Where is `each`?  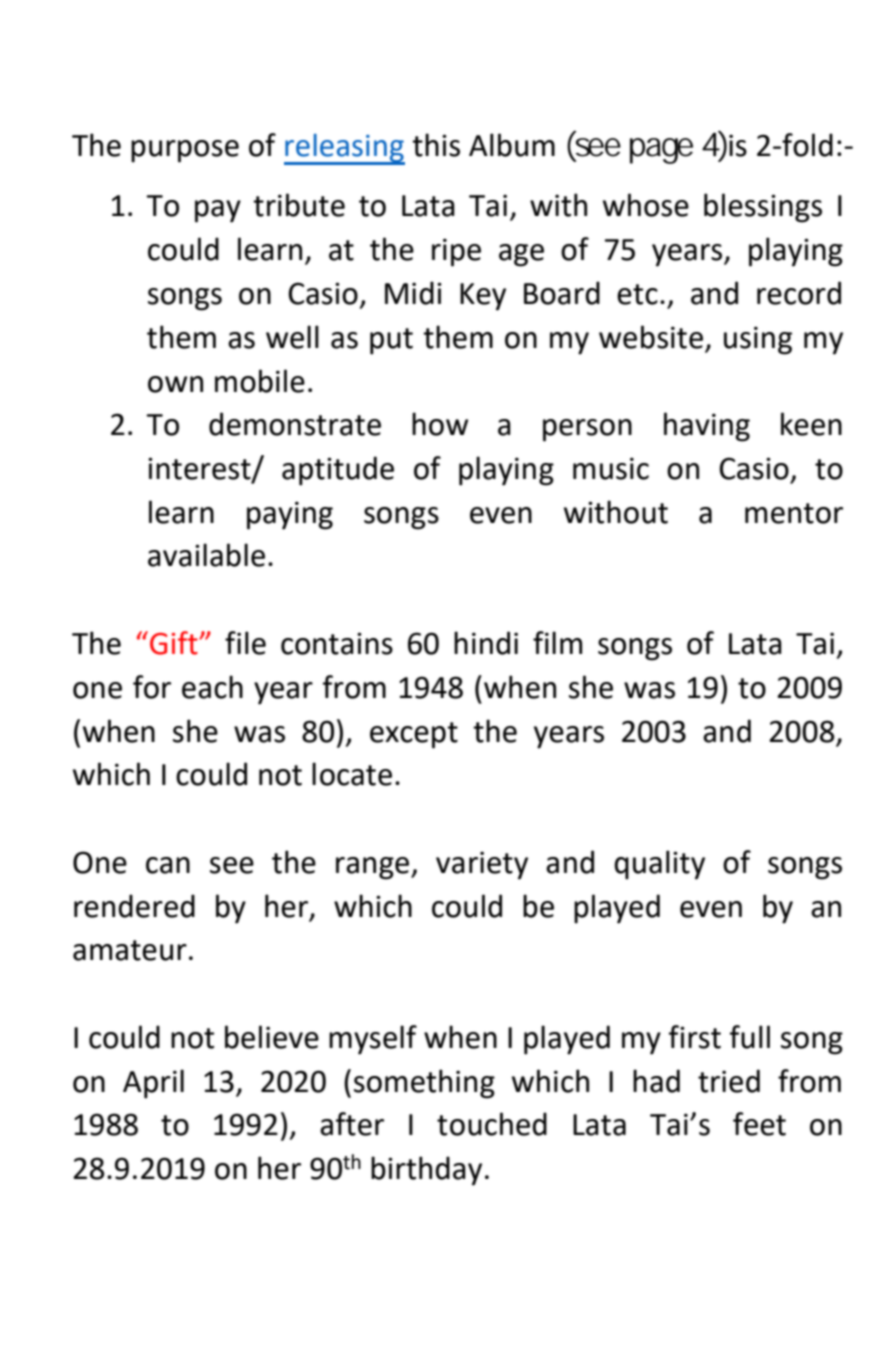
each is located at coordinates (212, 687).
